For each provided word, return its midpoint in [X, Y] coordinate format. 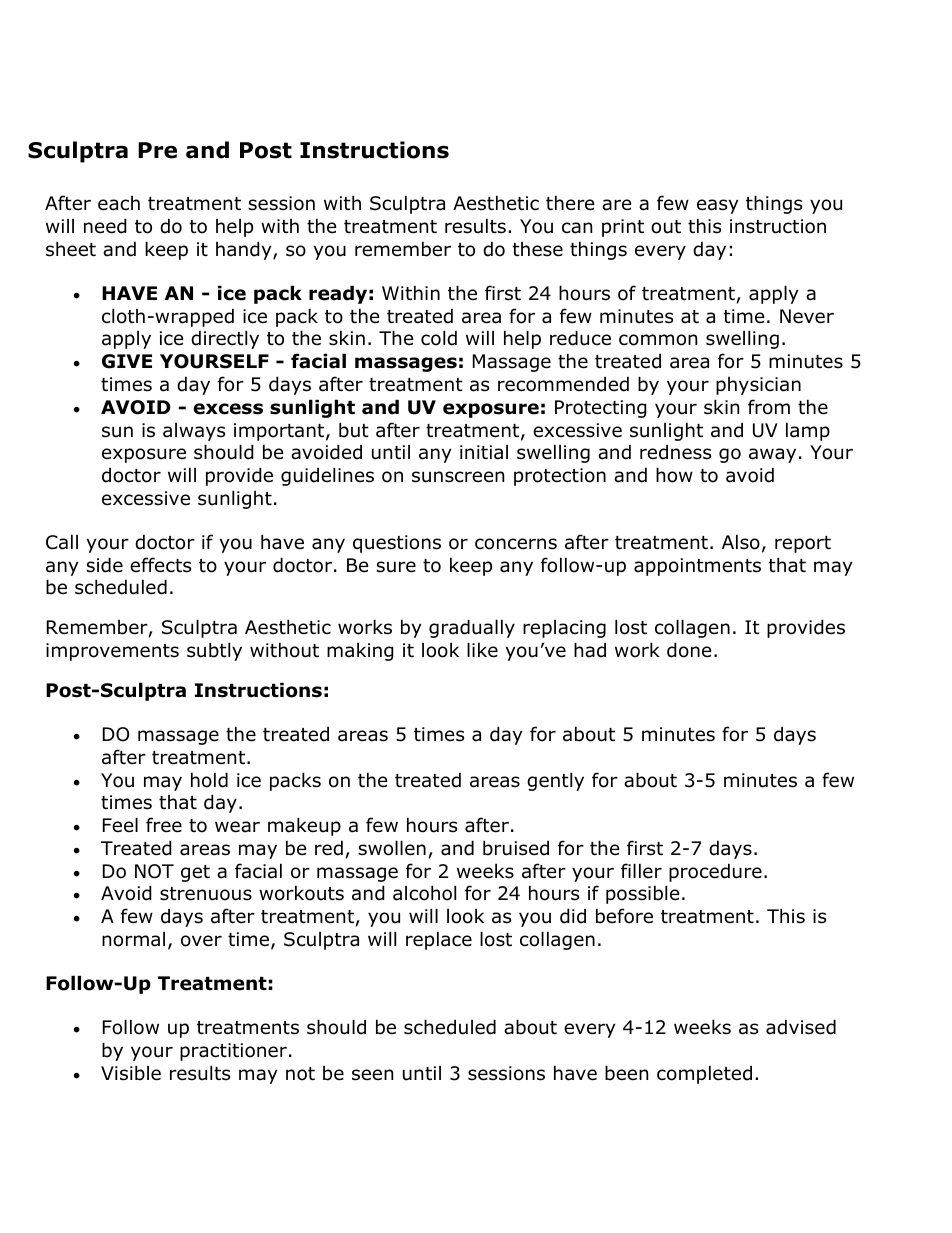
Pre [157, 150]
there [570, 203]
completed [704, 1074]
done [689, 650]
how [674, 475]
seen [372, 1075]
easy [718, 206]
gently [555, 781]
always [194, 432]
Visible [131, 1073]
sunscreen [458, 477]
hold [209, 780]
